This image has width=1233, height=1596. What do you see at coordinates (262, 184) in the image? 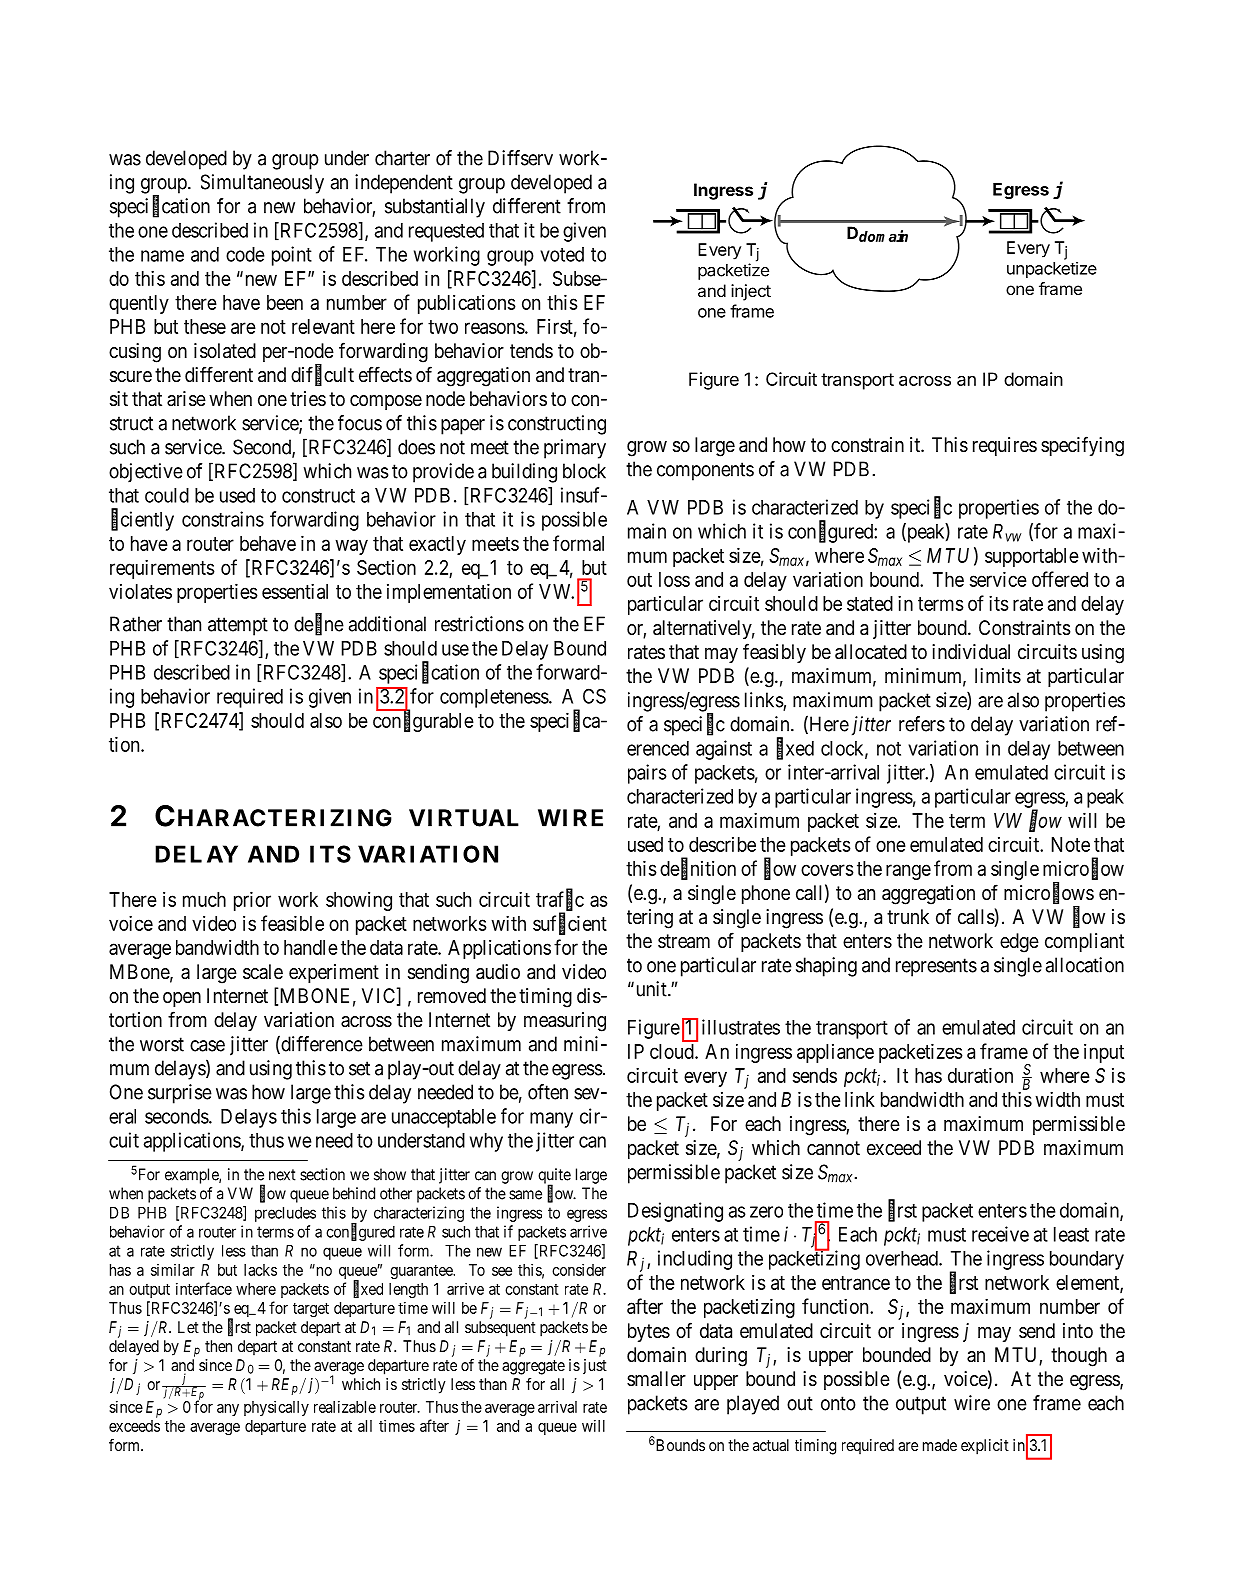
I see `Simultaneously` at bounding box center [262, 184].
